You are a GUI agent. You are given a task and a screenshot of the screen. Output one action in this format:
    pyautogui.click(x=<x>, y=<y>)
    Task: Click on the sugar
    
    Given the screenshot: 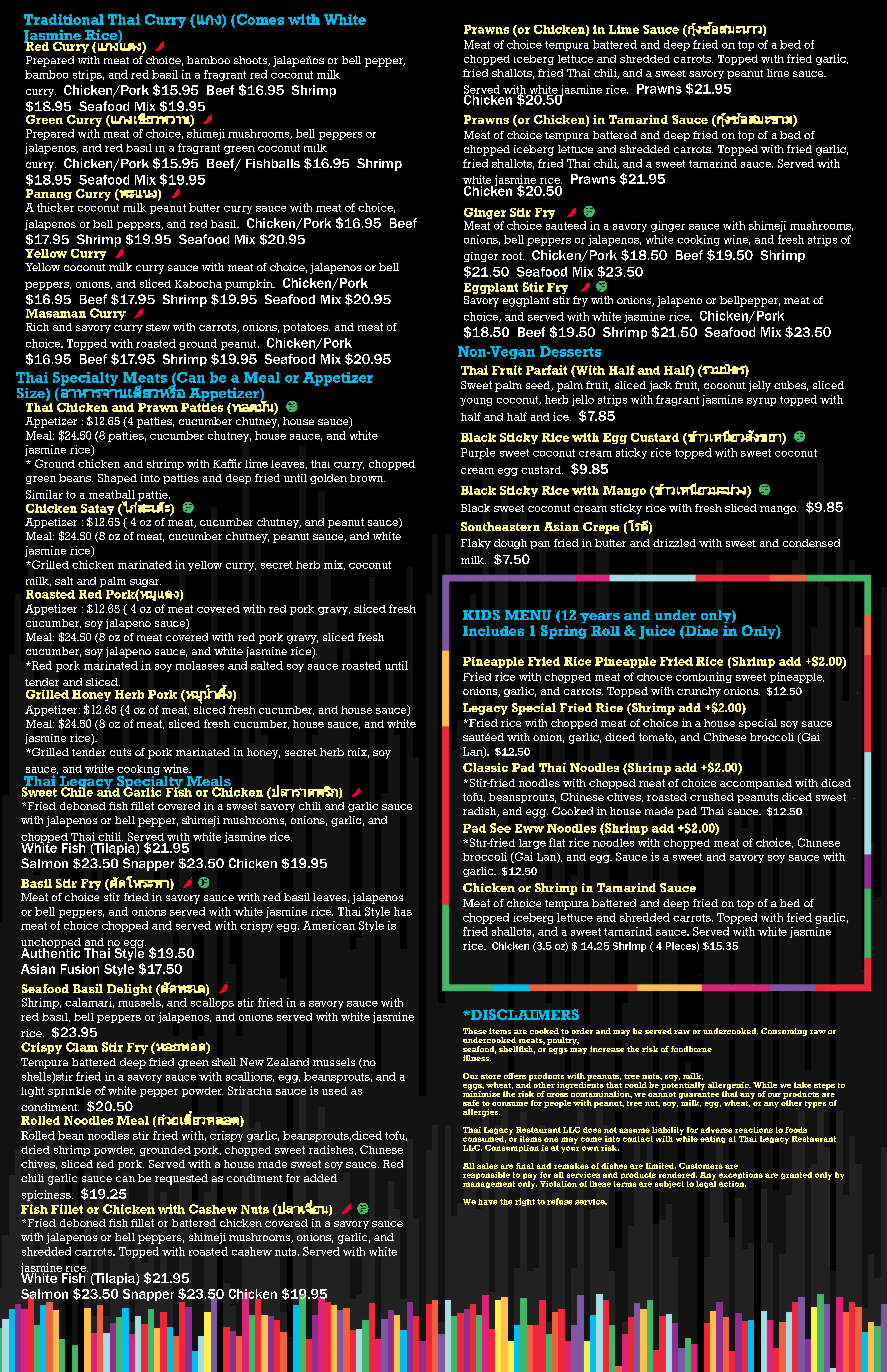 What is the action you would take?
    pyautogui.click(x=145, y=584)
